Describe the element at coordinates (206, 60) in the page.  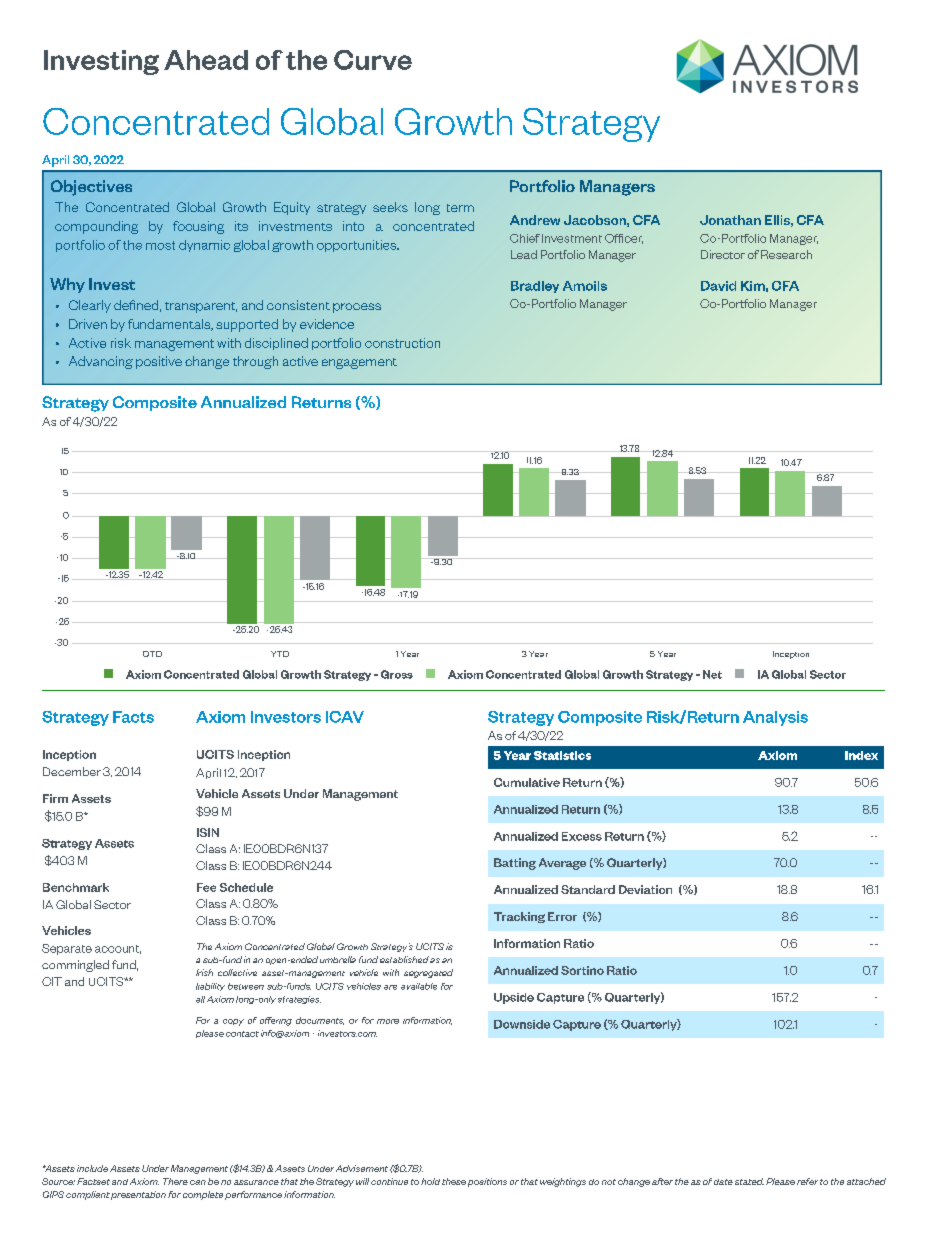
I see `Ahead` at that location.
